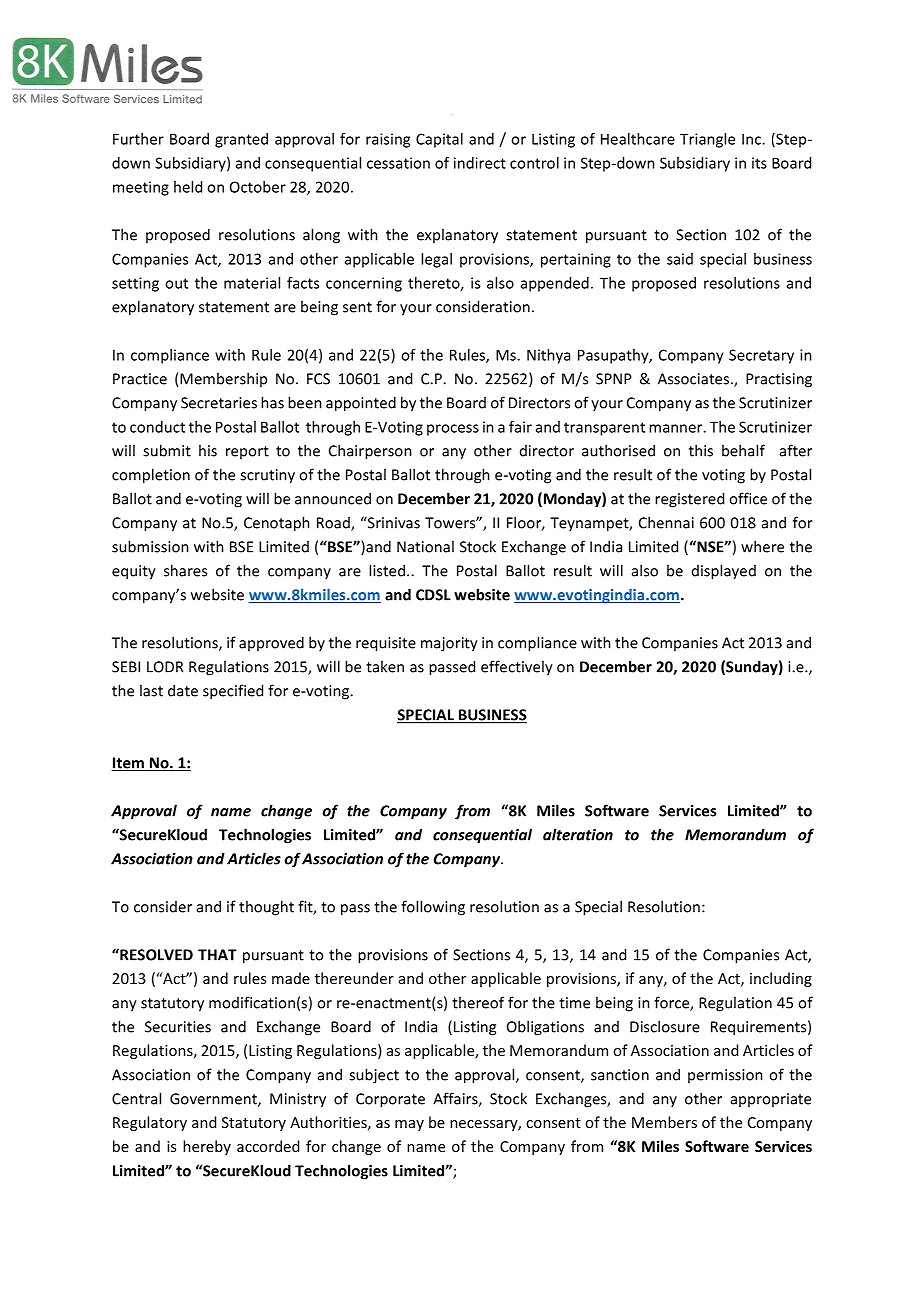  Describe the element at coordinates (271, 643) in the document. I see `approved` at that location.
